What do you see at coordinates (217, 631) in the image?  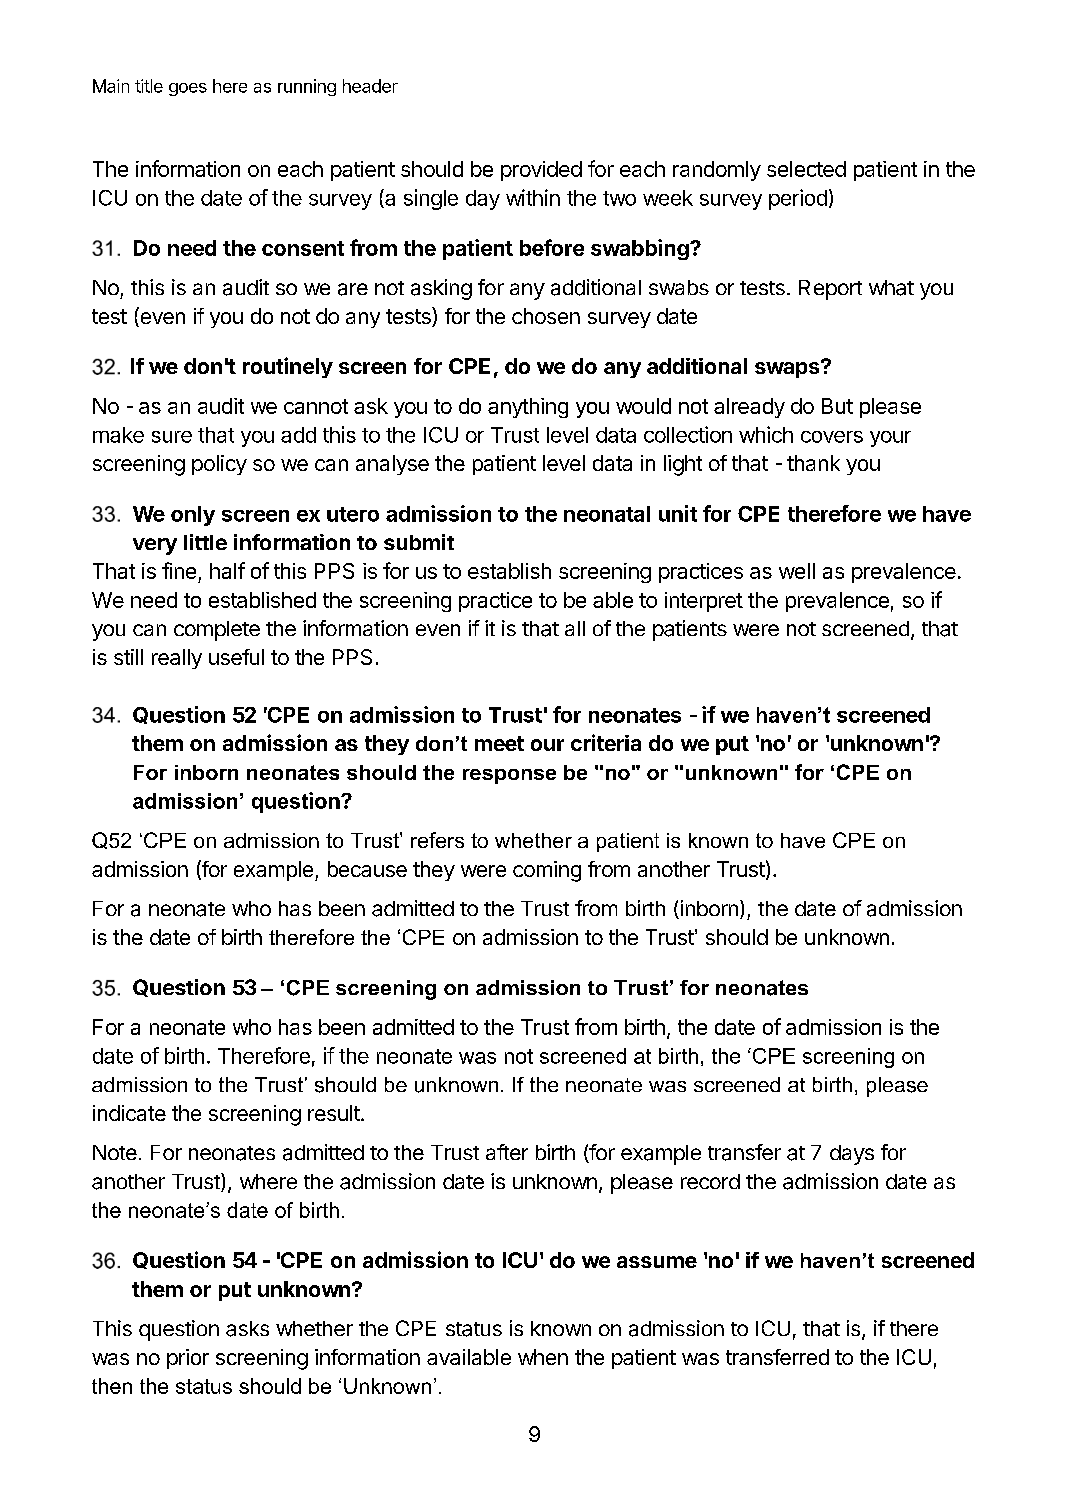 I see `complete` at bounding box center [217, 631].
